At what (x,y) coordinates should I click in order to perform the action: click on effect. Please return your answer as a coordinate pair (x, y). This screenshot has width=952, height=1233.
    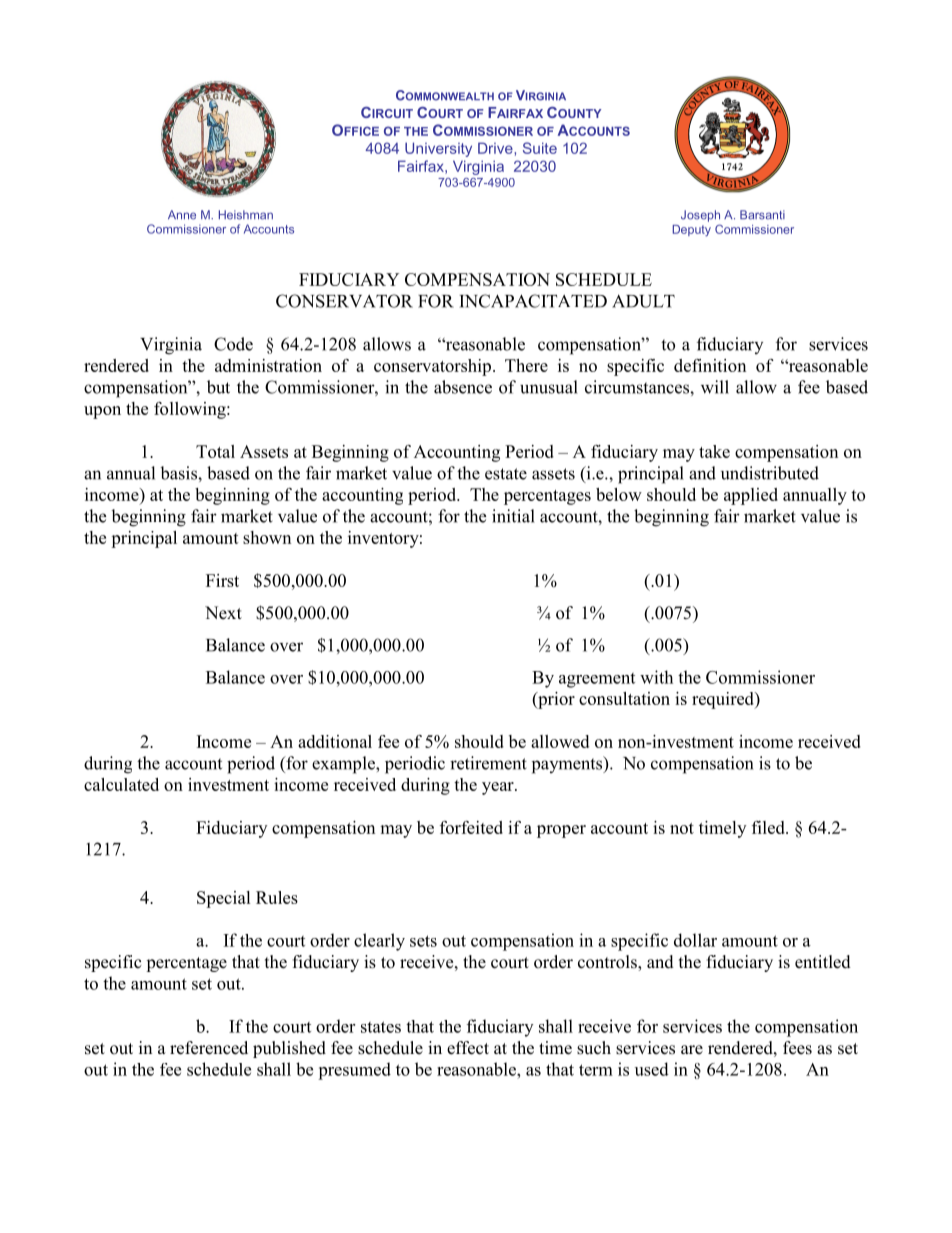
    Looking at the image, I should click on (468, 1048).
